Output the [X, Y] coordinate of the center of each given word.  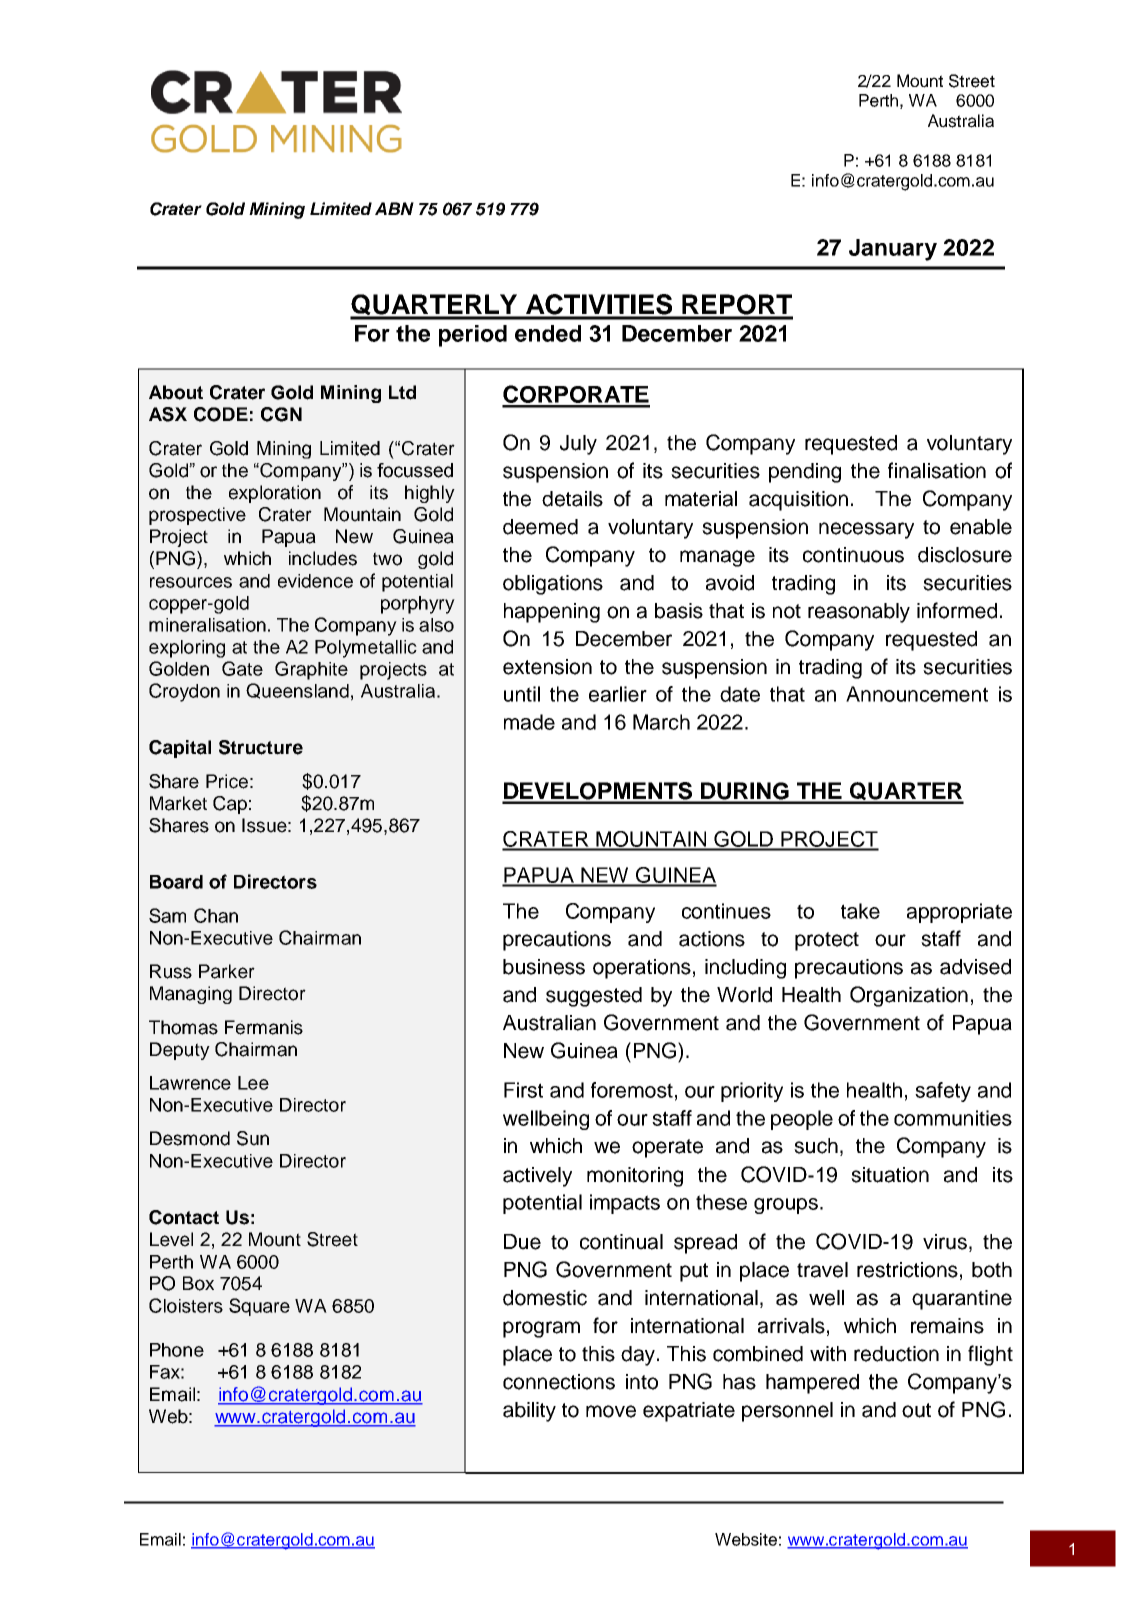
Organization [909, 996]
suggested [594, 997]
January [893, 250]
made [529, 722]
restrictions [907, 1270]
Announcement [917, 694]
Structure [261, 747]
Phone [177, 1350]
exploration [275, 494]
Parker [227, 971]
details [572, 499]
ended [548, 333]
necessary [866, 530]
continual [621, 1242]
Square [259, 1307]
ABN [394, 208]
